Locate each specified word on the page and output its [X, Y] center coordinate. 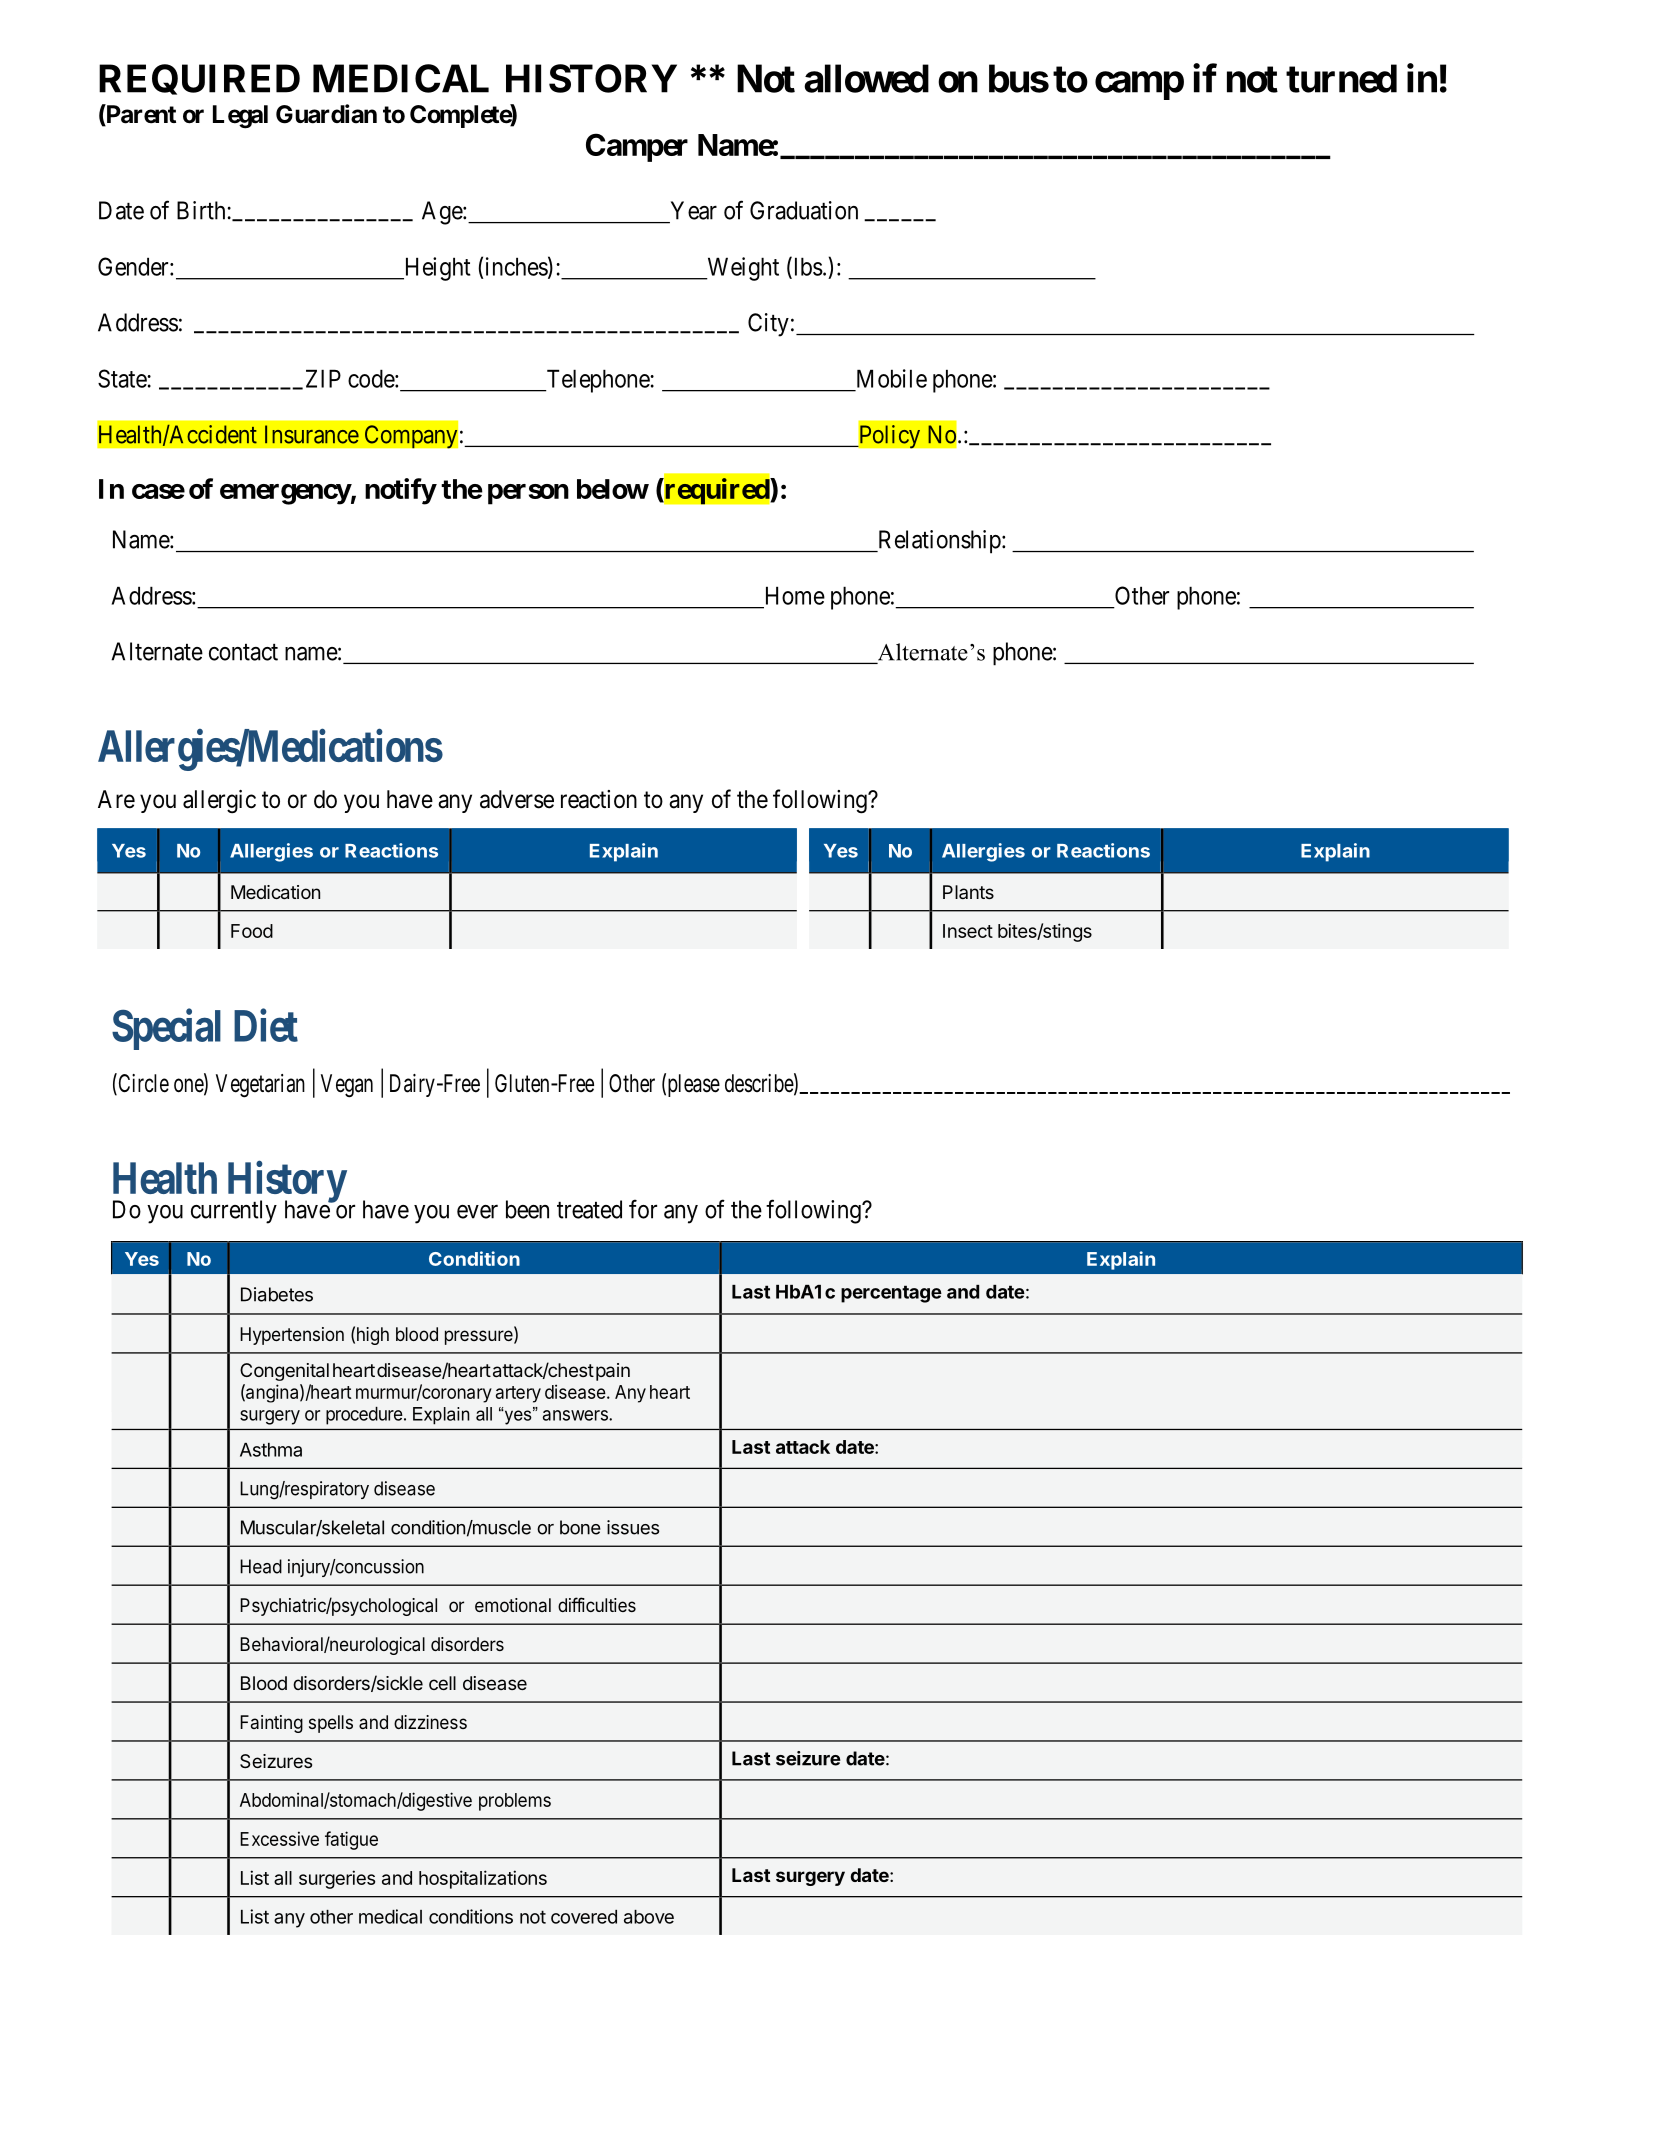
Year [694, 210]
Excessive [279, 1838]
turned [1341, 78]
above [649, 1917]
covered [584, 1917]
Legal [240, 117]
